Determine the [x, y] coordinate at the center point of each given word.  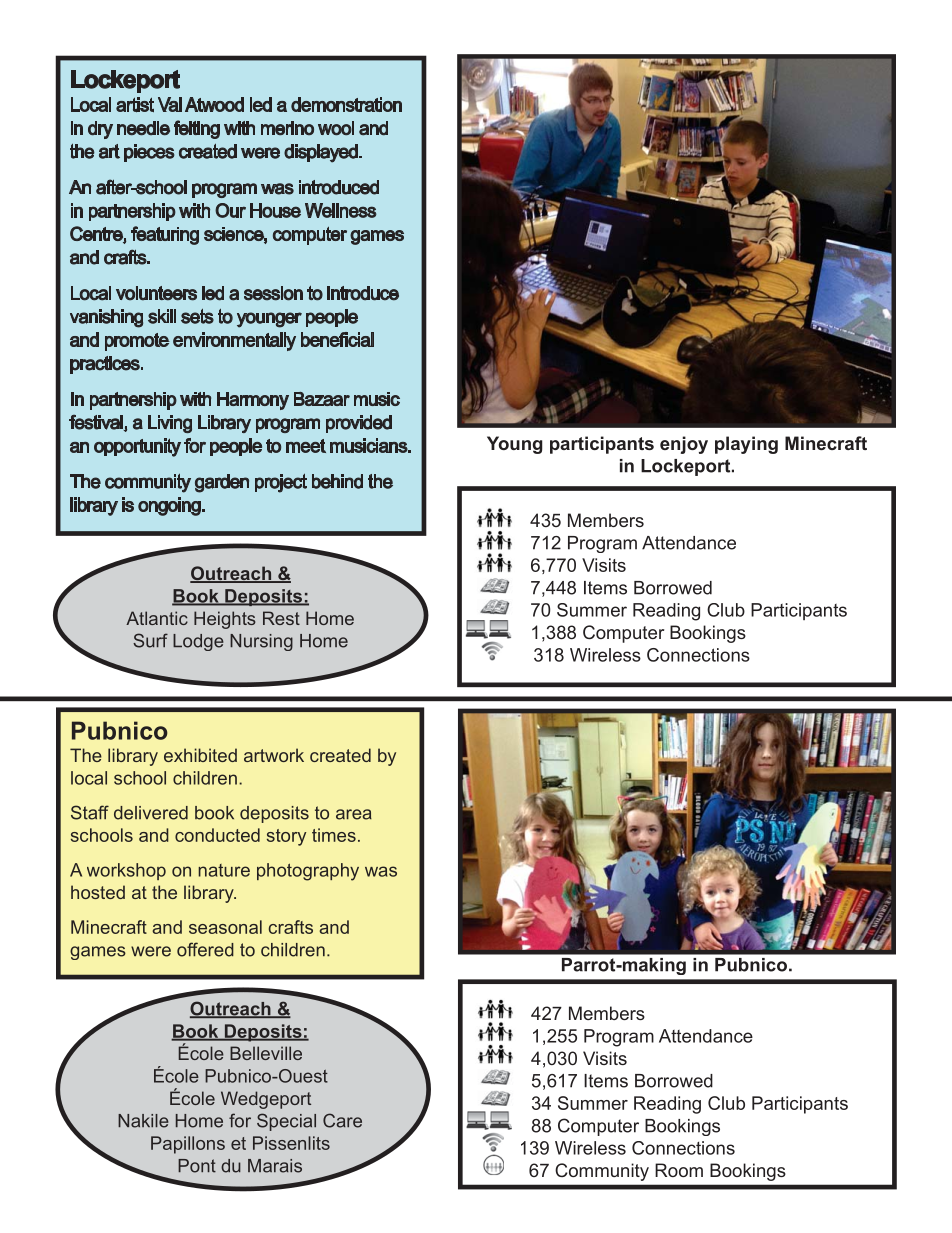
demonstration [346, 104]
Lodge [198, 642]
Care [342, 1120]
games [377, 237]
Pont [197, 1166]
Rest [281, 618]
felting [197, 129]
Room [679, 1170]
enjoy [684, 445]
